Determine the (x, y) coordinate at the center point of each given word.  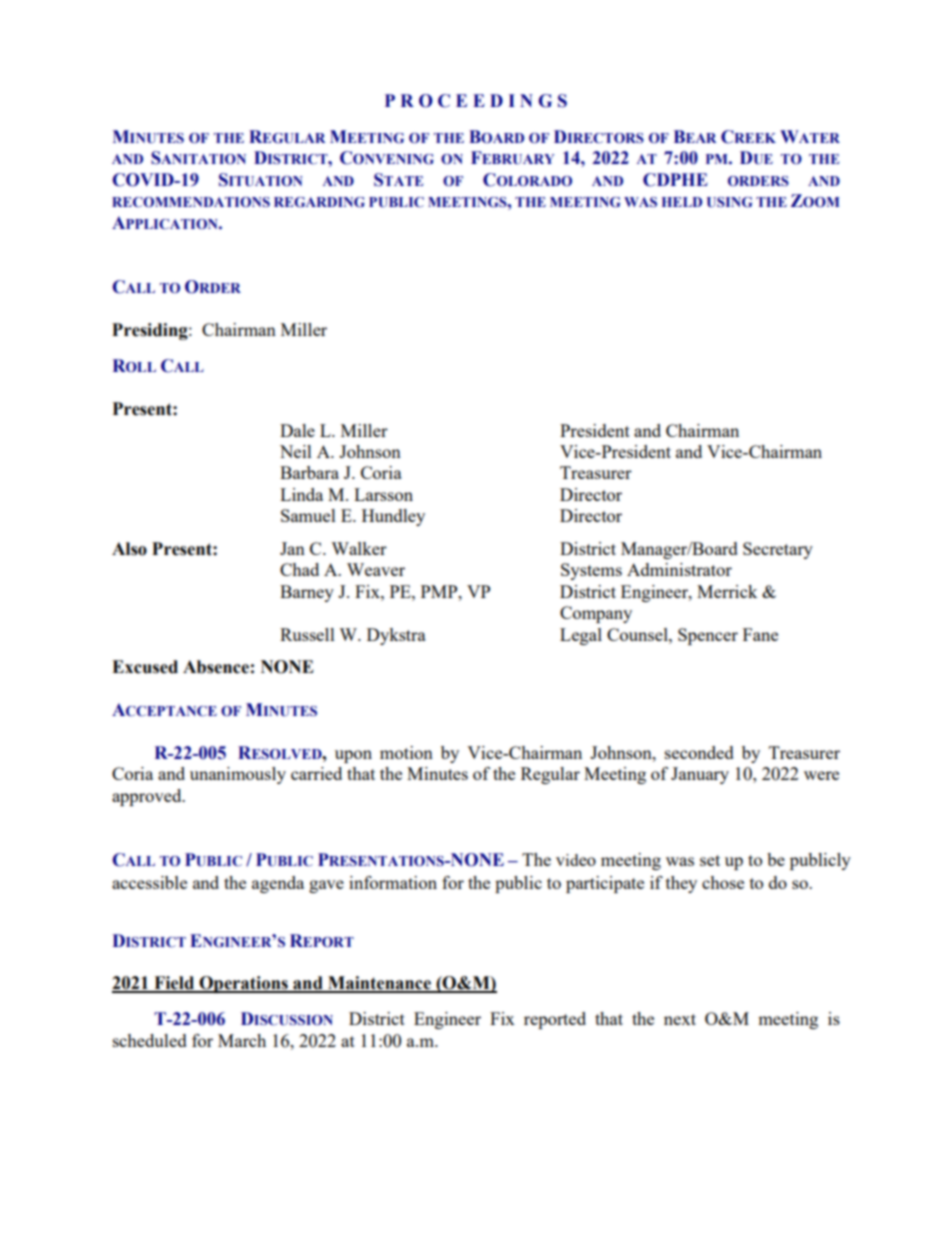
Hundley (393, 517)
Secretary (778, 550)
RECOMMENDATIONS (191, 202)
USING (729, 202)
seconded (699, 752)
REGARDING (319, 202)
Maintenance (379, 984)
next (680, 1019)
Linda (301, 494)
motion (406, 752)
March (242, 1040)
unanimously (238, 775)
